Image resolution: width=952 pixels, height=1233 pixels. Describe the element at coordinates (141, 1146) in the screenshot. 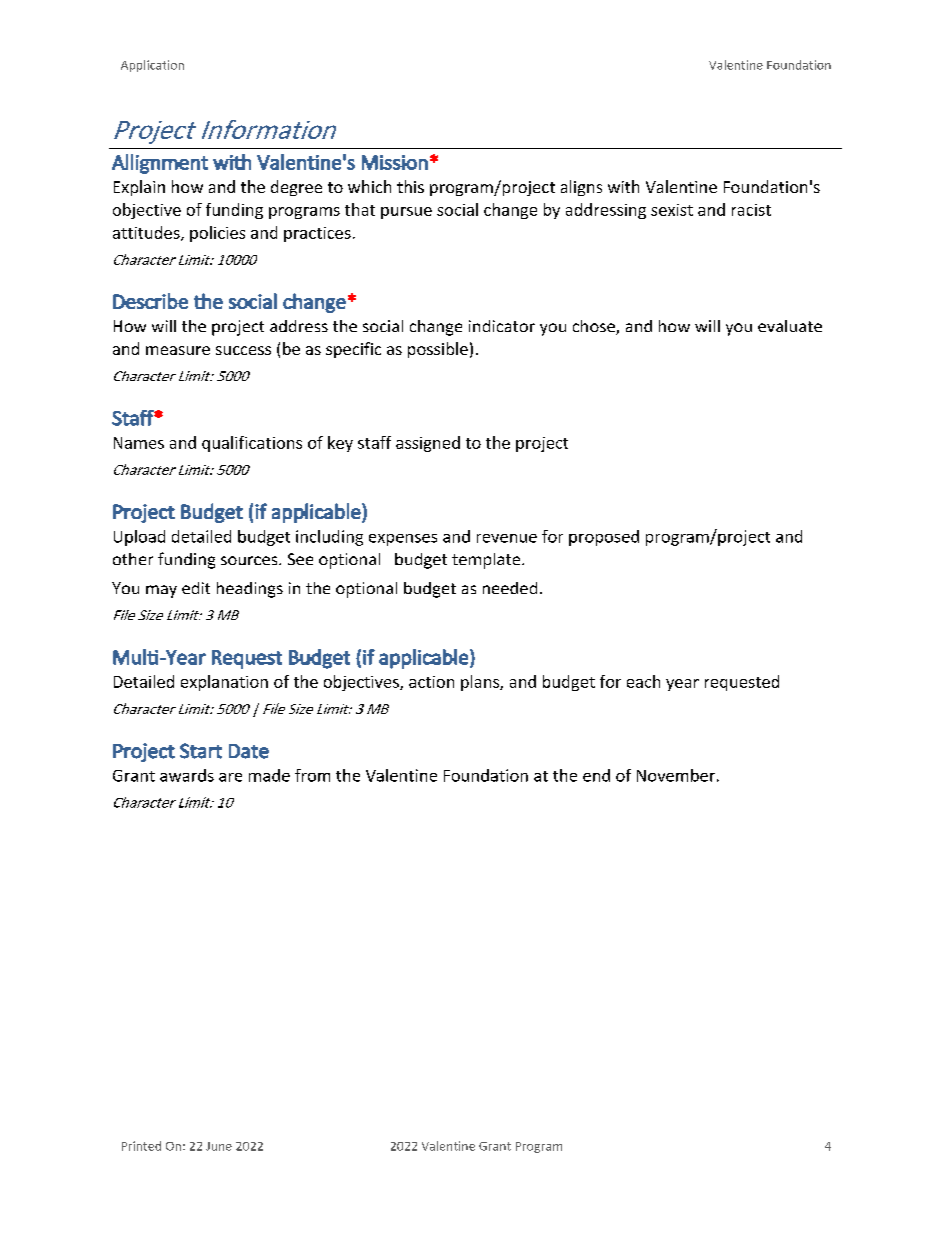

I see `Printed` at that location.
